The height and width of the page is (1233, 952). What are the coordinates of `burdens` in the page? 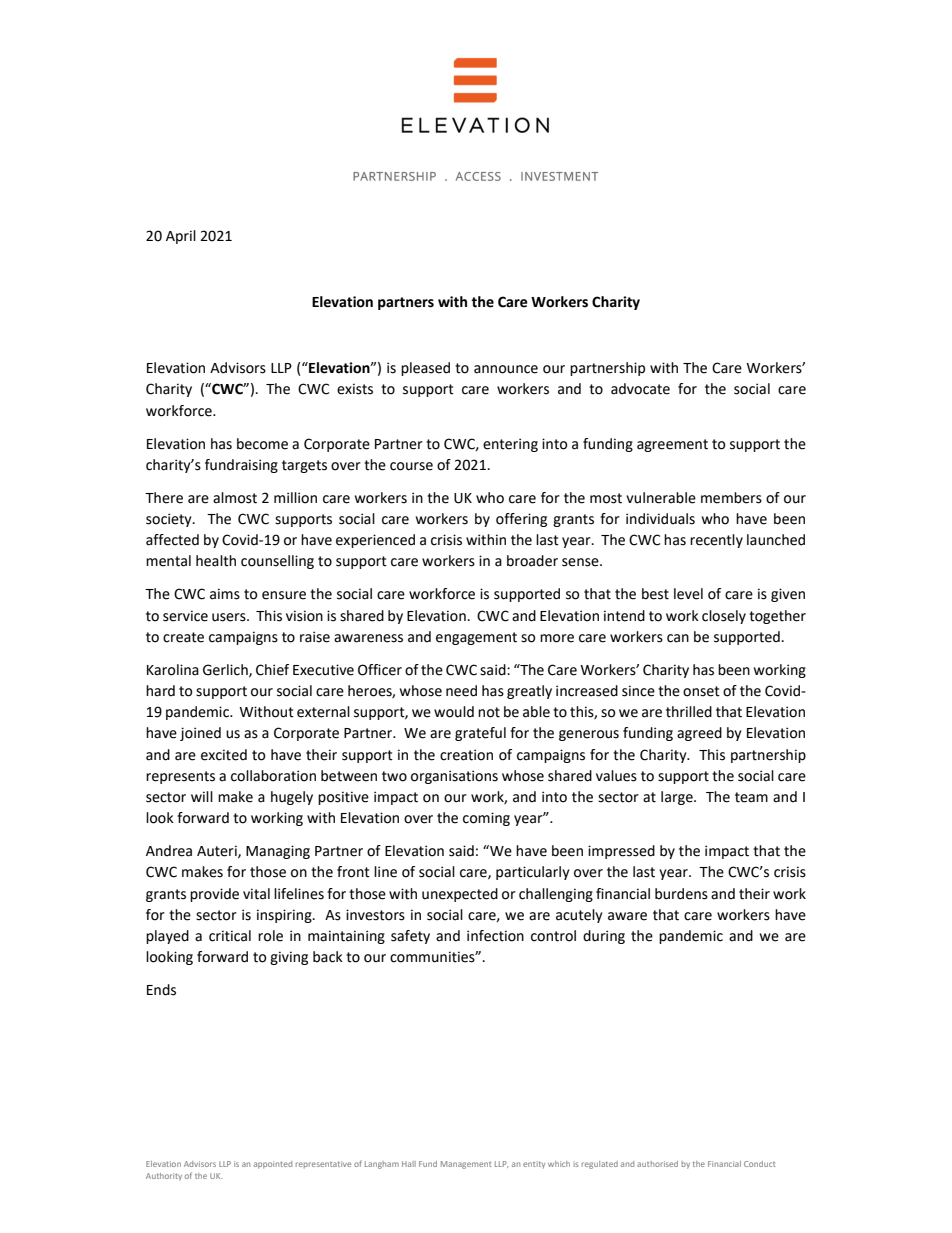 It's located at (681, 894).
